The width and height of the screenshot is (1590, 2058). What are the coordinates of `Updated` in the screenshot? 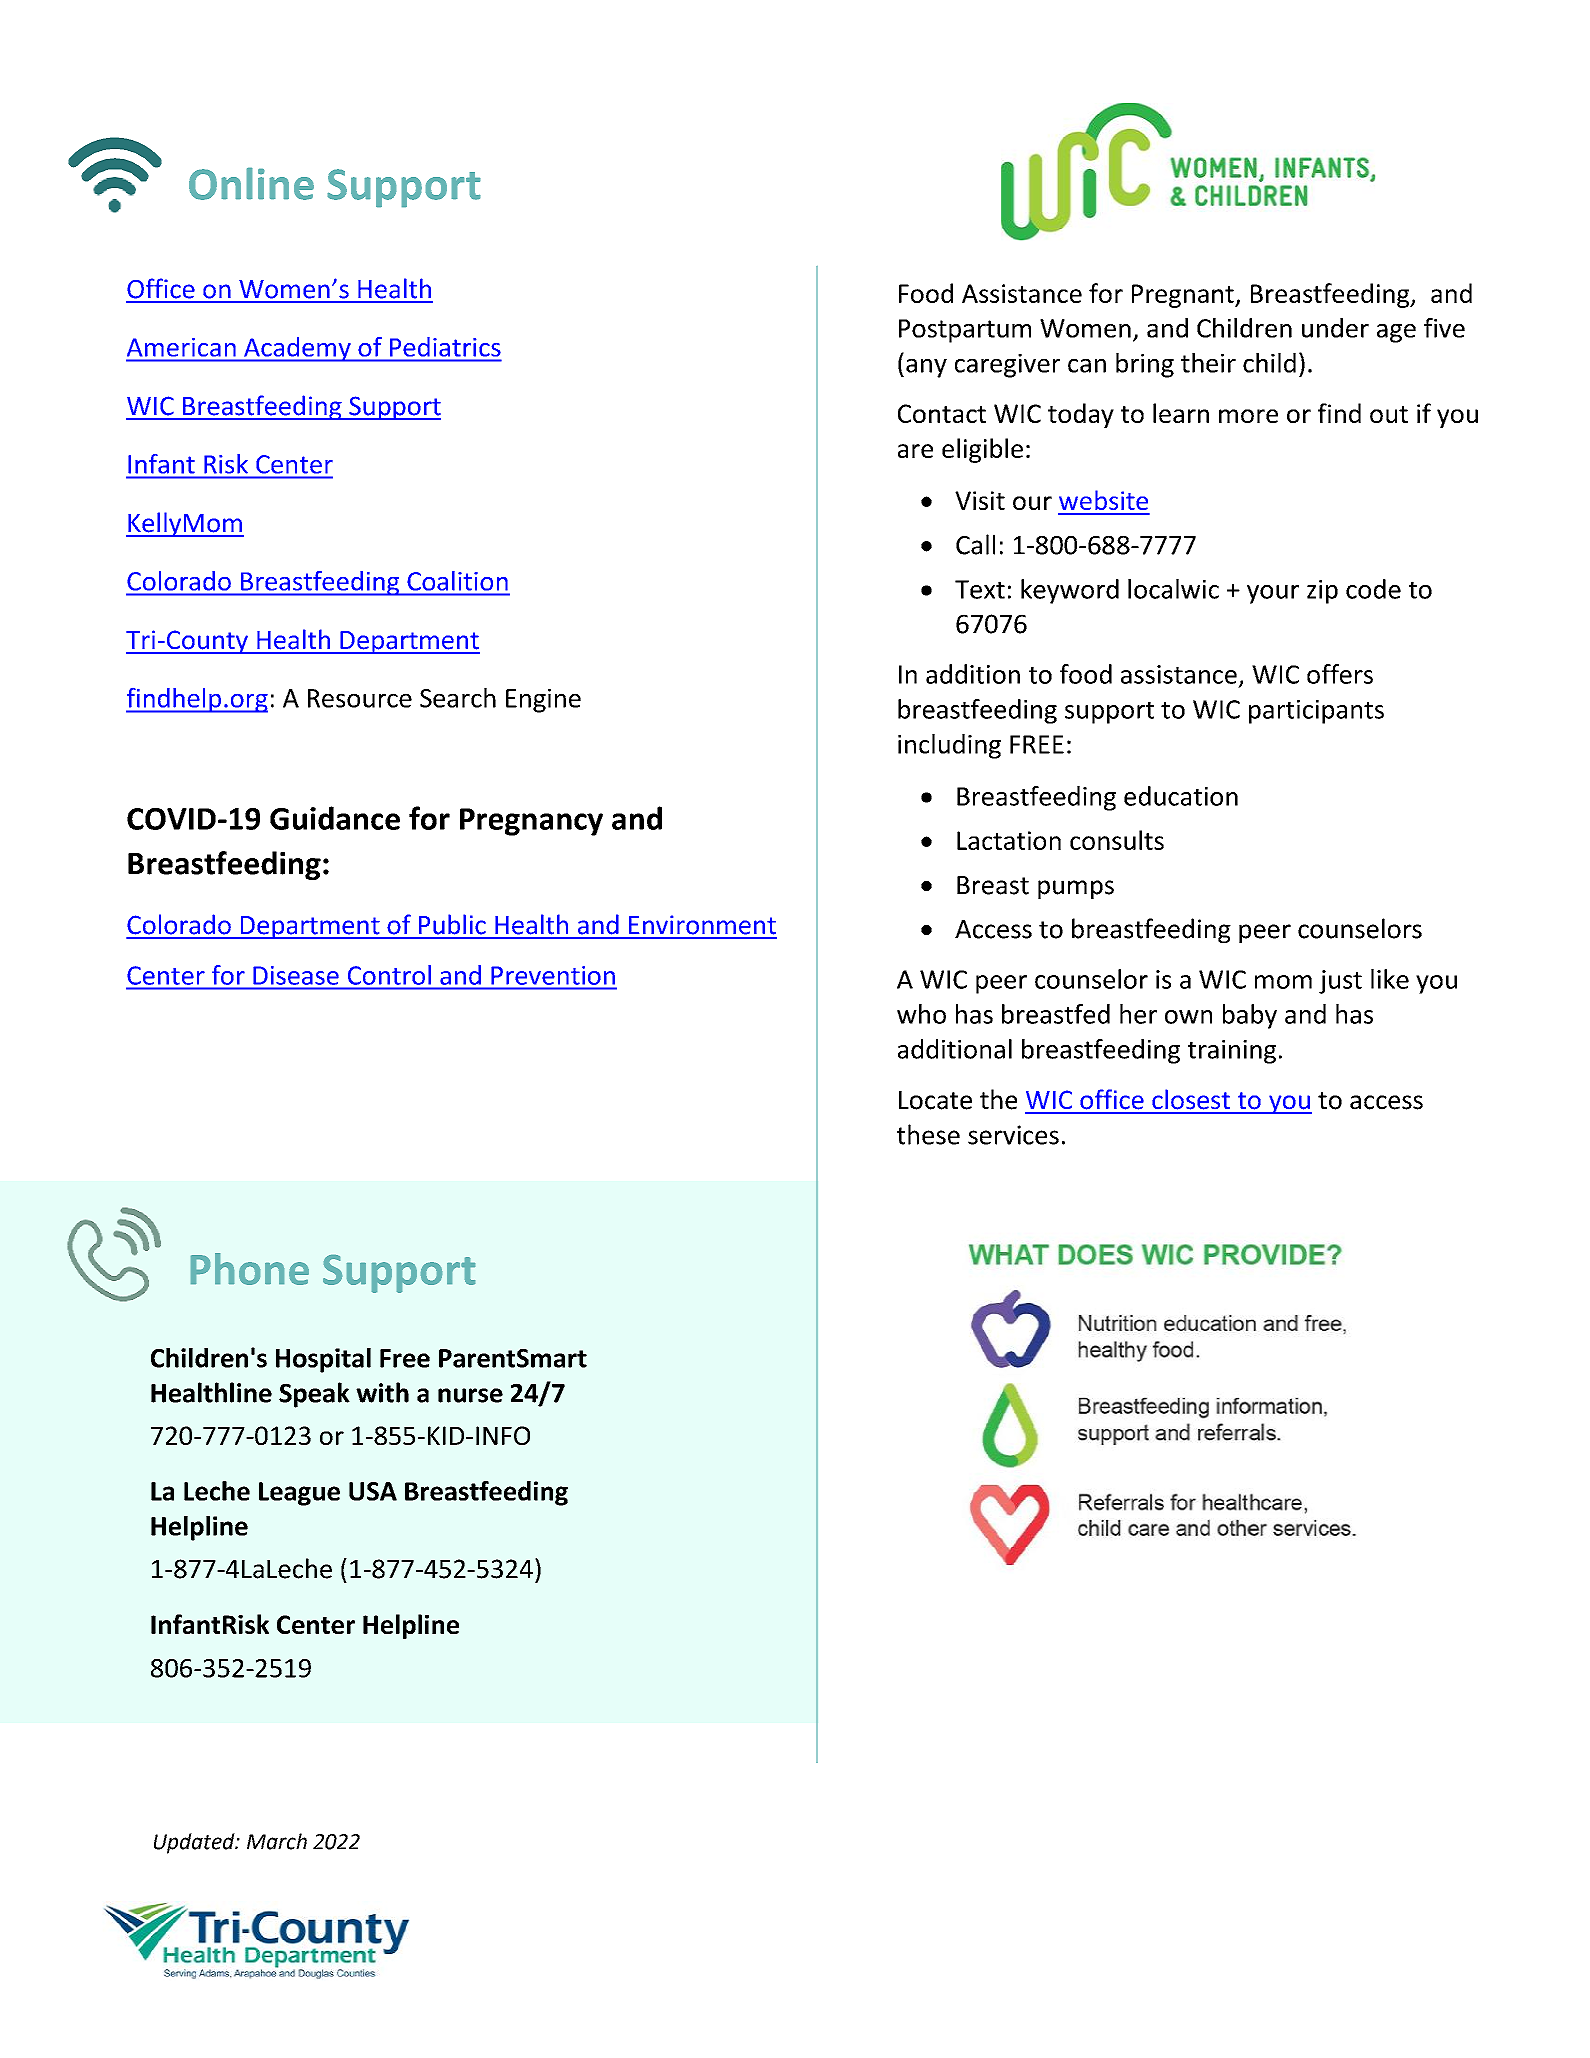 It's located at (195, 1843).
